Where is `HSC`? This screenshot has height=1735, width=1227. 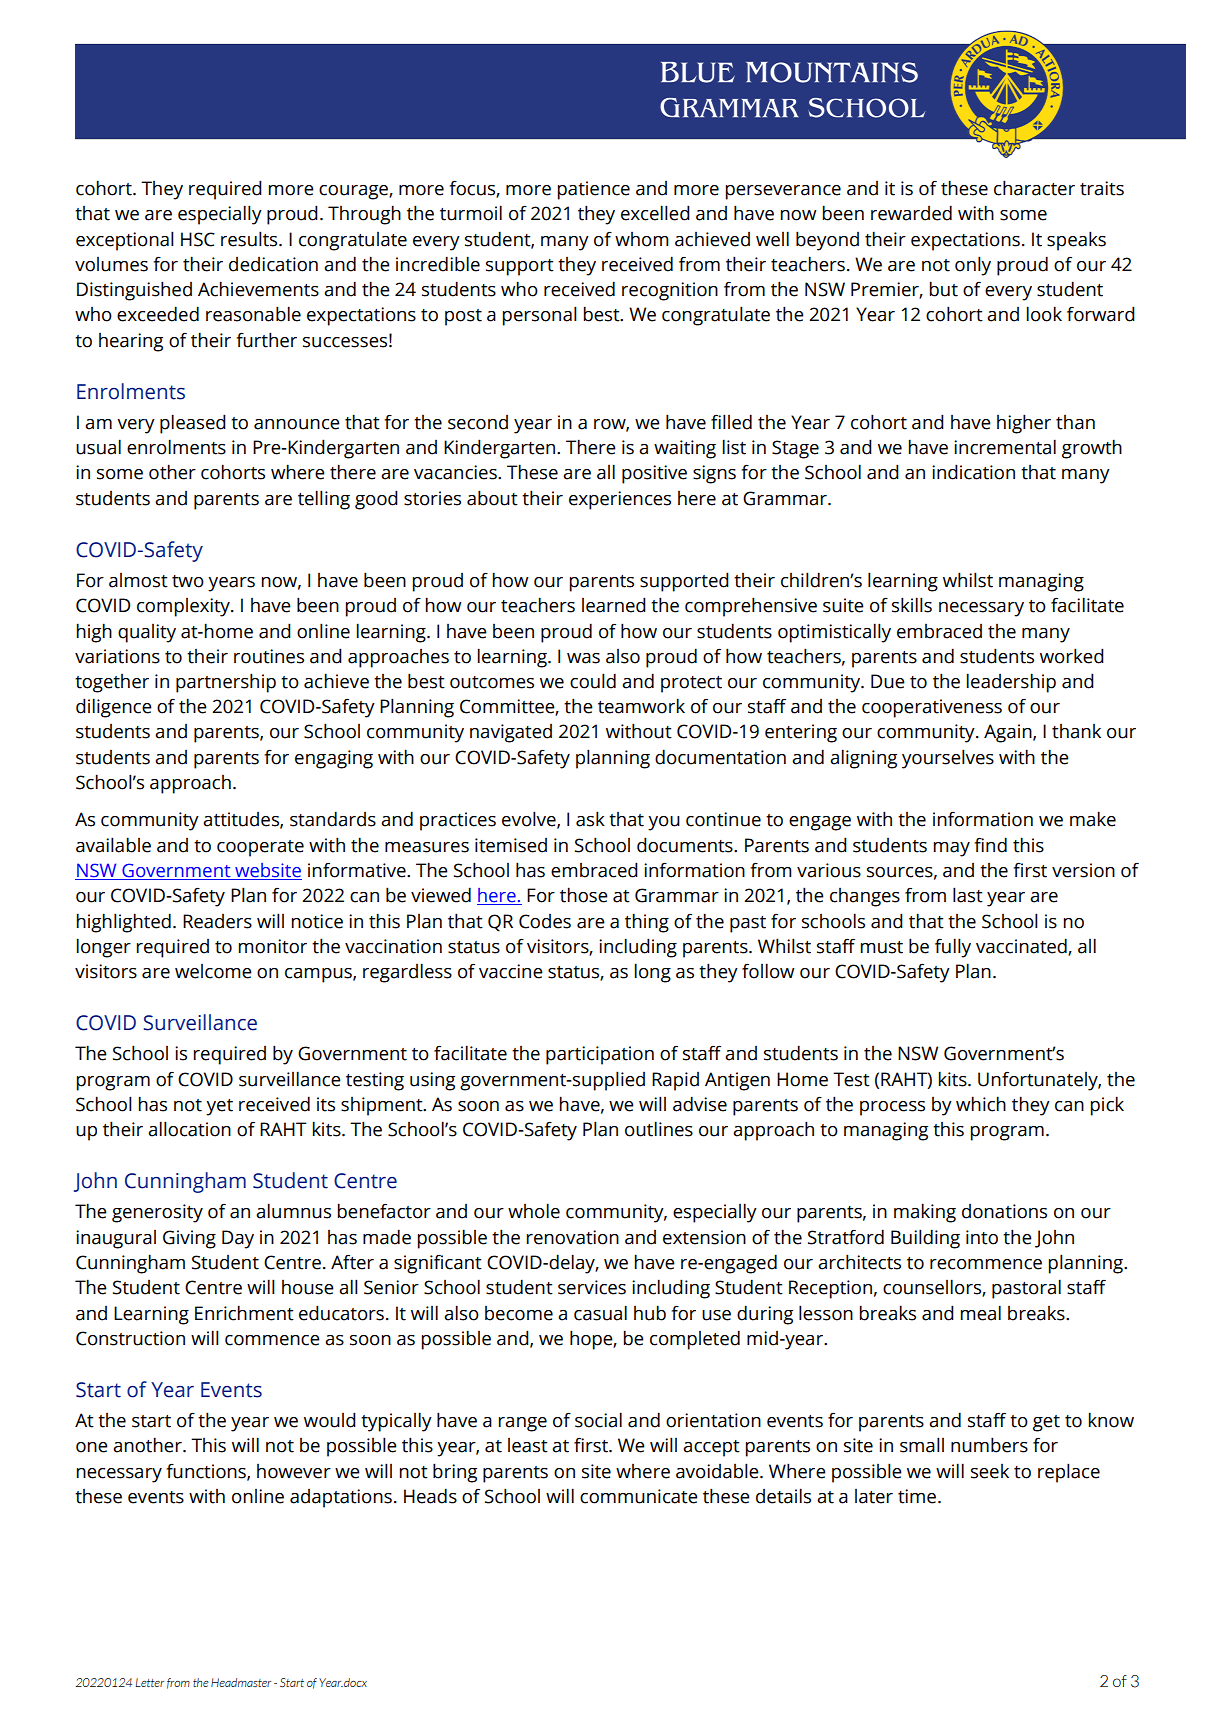 HSC is located at coordinates (198, 239).
